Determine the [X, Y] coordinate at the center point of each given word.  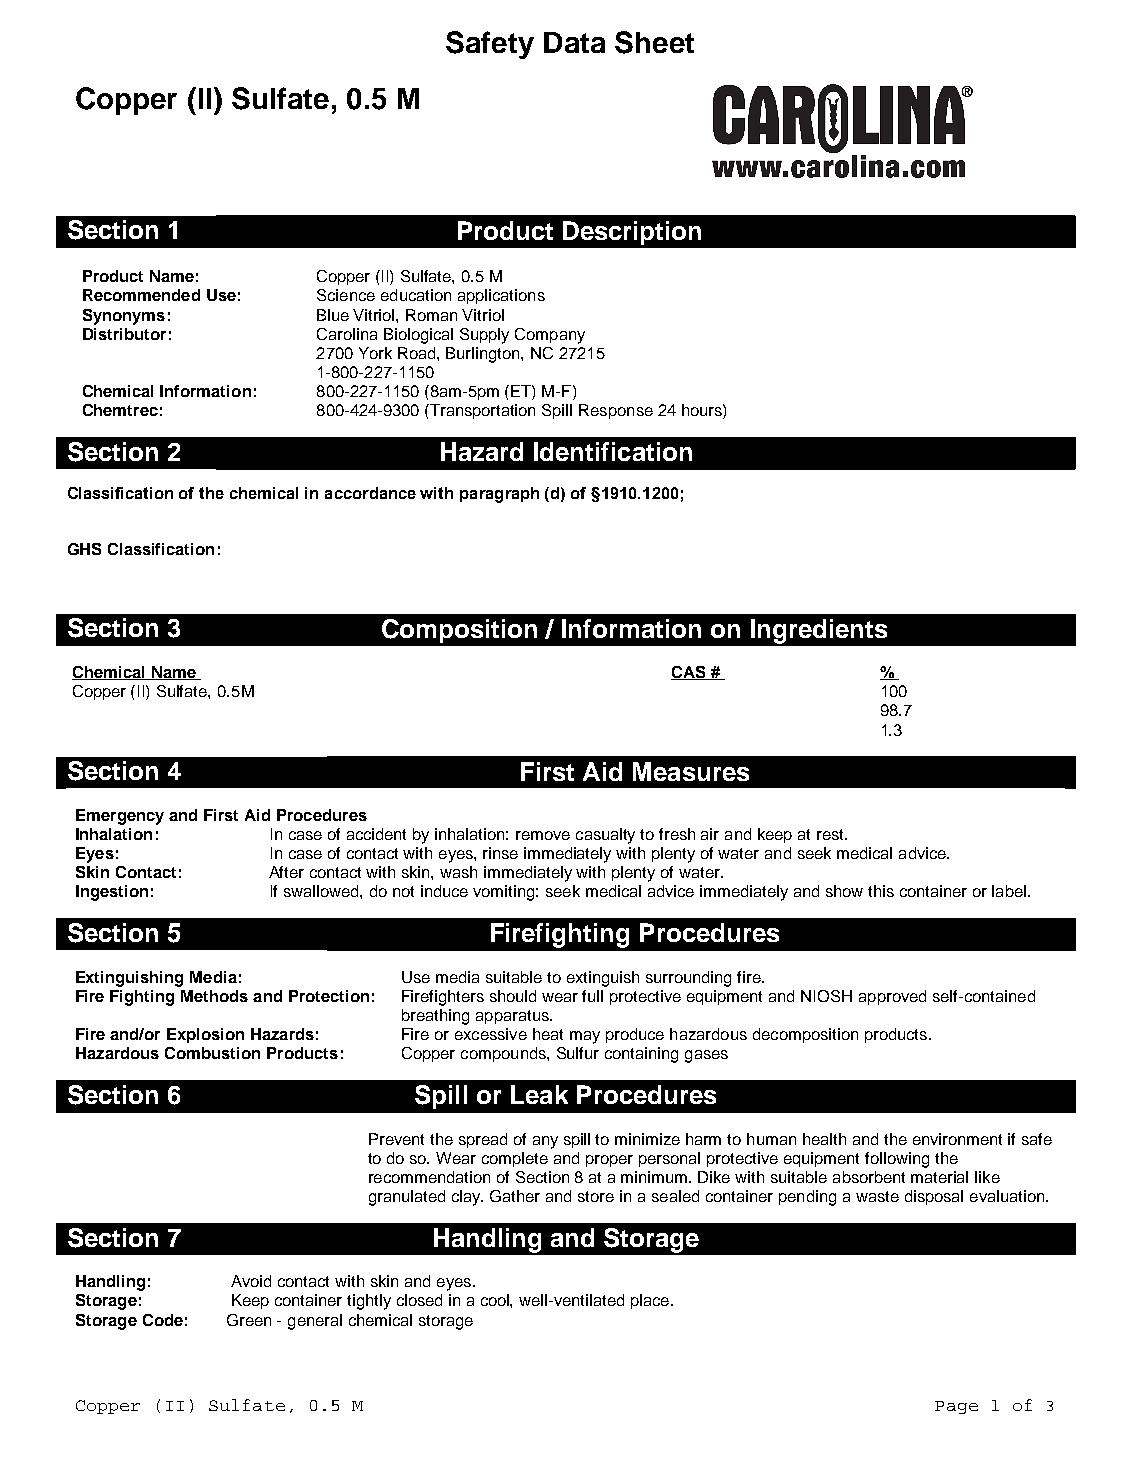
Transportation [481, 411]
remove [543, 835]
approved [892, 997]
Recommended [141, 295]
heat [548, 1034]
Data [574, 42]
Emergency [120, 817]
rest [831, 834]
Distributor [124, 334]
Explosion [205, 1035]
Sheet [654, 42]
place [650, 1301]
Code [163, 1320]
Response [616, 411]
